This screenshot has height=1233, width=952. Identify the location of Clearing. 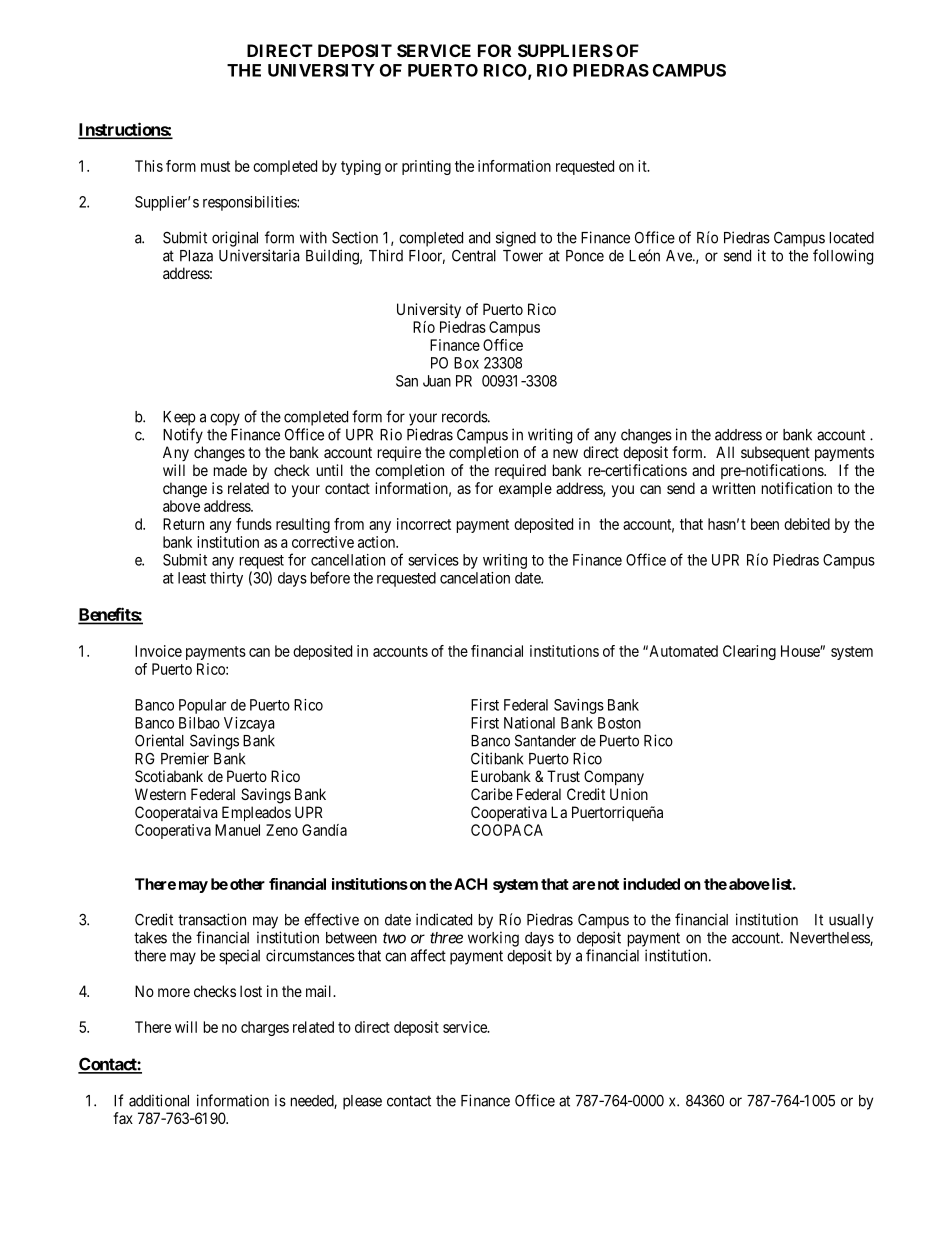
(749, 652).
